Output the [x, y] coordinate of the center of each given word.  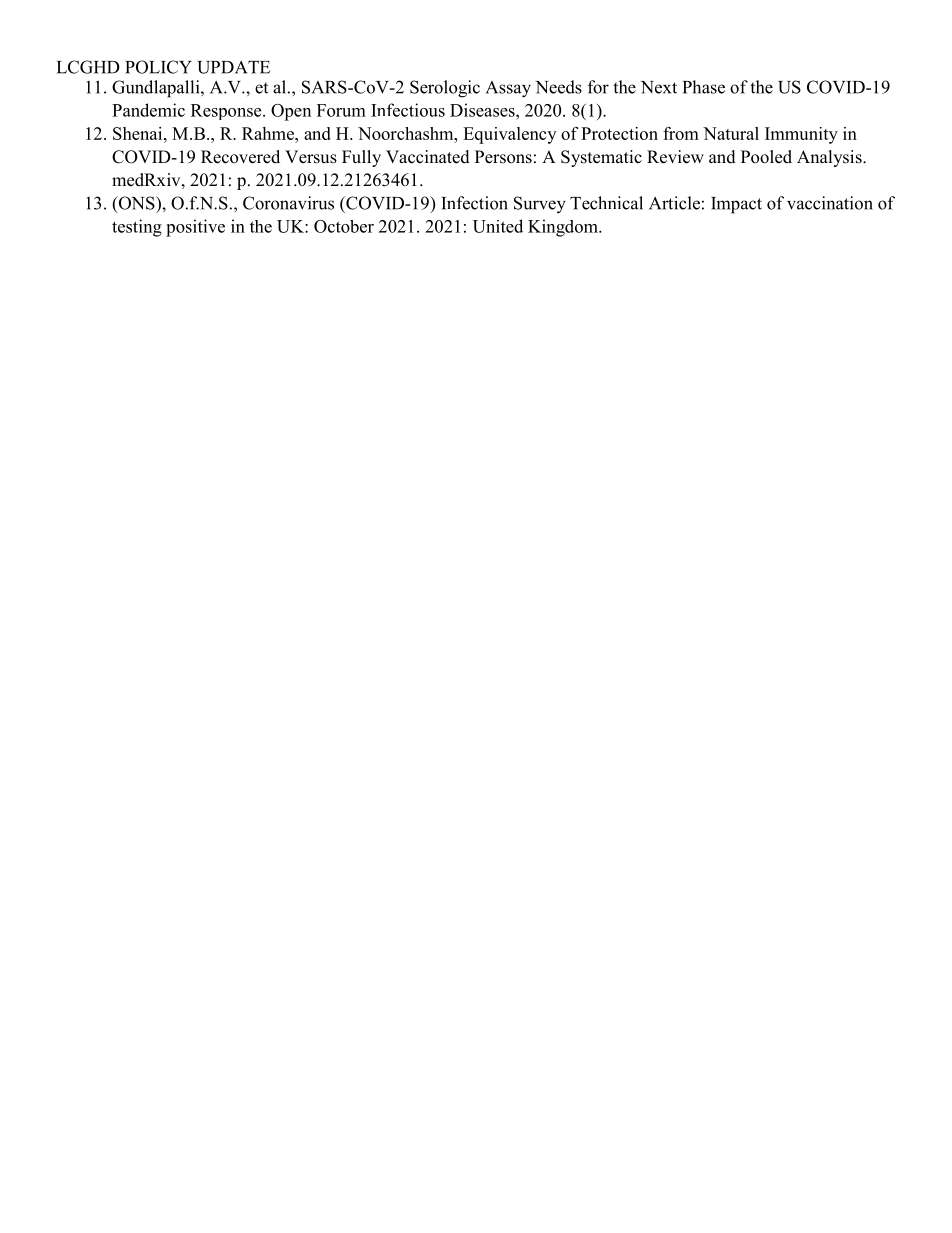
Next [659, 87]
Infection [474, 203]
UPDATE [233, 67]
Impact [736, 205]
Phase [704, 87]
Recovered [240, 157]
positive [195, 228]
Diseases [483, 110]
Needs [559, 87]
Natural [731, 133]
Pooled [766, 157]
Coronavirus [288, 203]
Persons [503, 157]
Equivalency [509, 135]
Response [227, 112]
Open [291, 112]
